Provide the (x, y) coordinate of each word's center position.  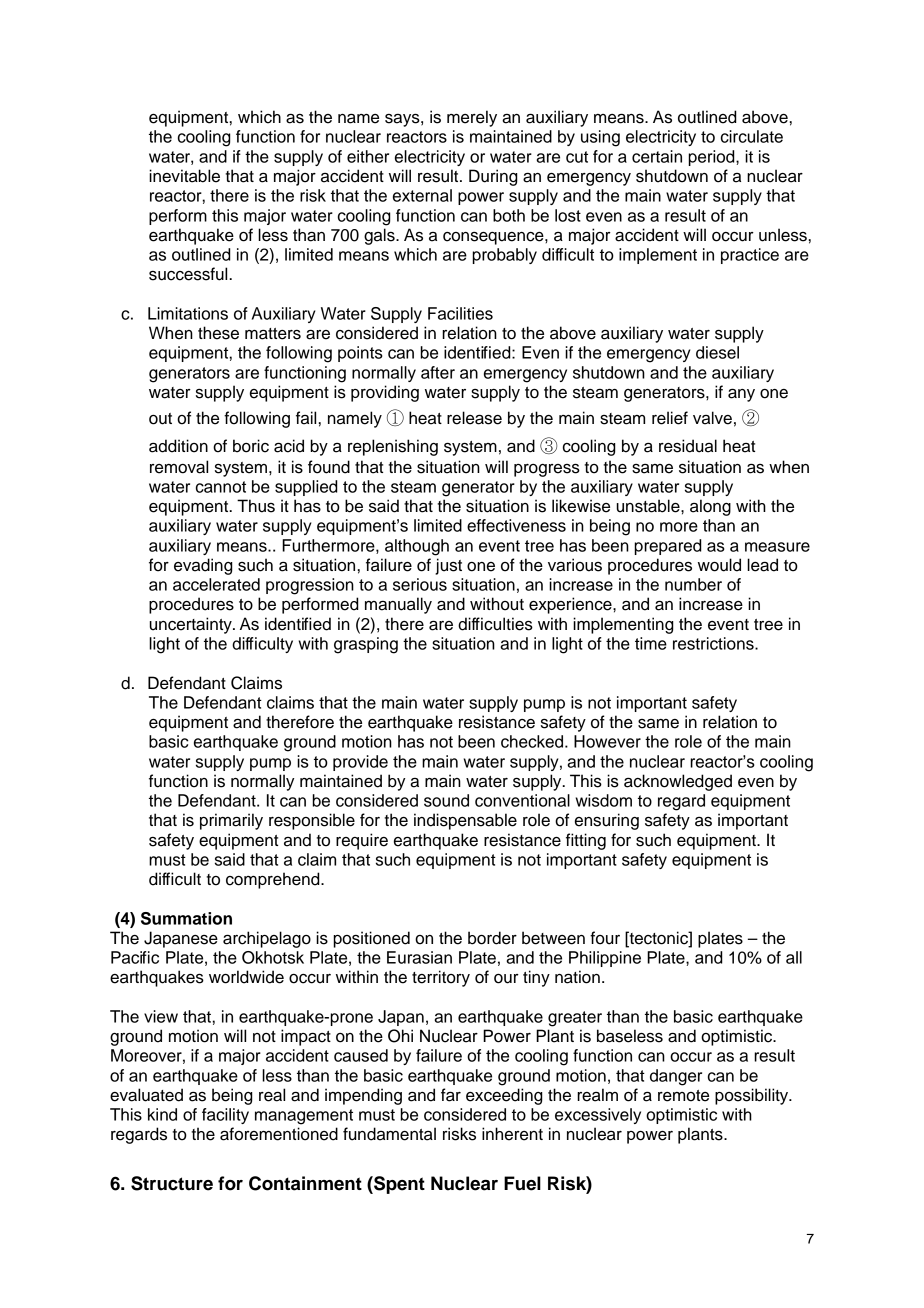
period (712, 158)
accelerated (216, 584)
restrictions (714, 643)
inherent (512, 1134)
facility (225, 1116)
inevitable (184, 176)
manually (398, 605)
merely (472, 118)
